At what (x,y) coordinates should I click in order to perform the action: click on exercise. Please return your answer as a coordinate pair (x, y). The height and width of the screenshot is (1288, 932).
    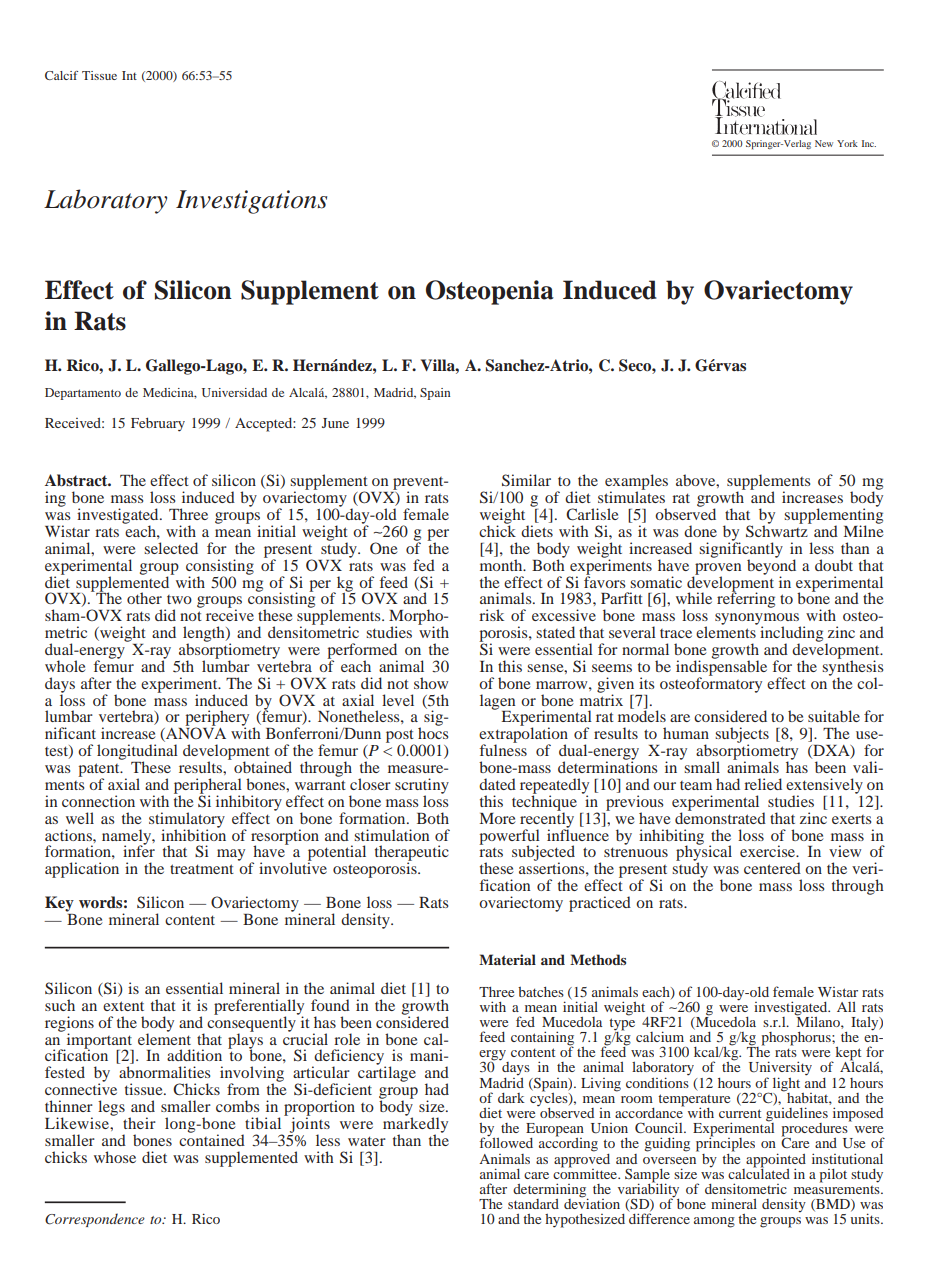
    Looking at the image, I should click on (769, 851).
